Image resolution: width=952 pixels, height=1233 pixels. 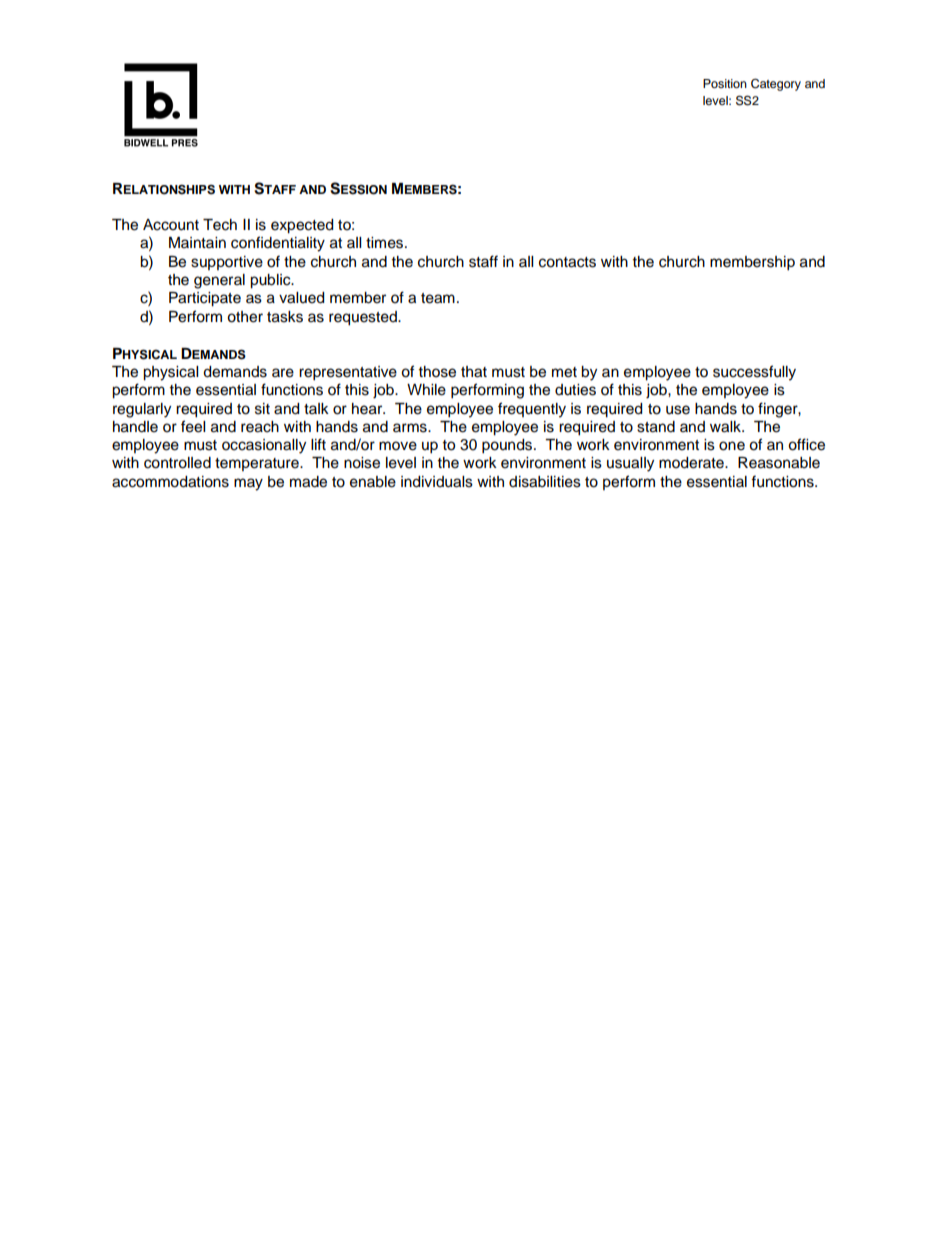 I want to click on use, so click(x=678, y=410).
